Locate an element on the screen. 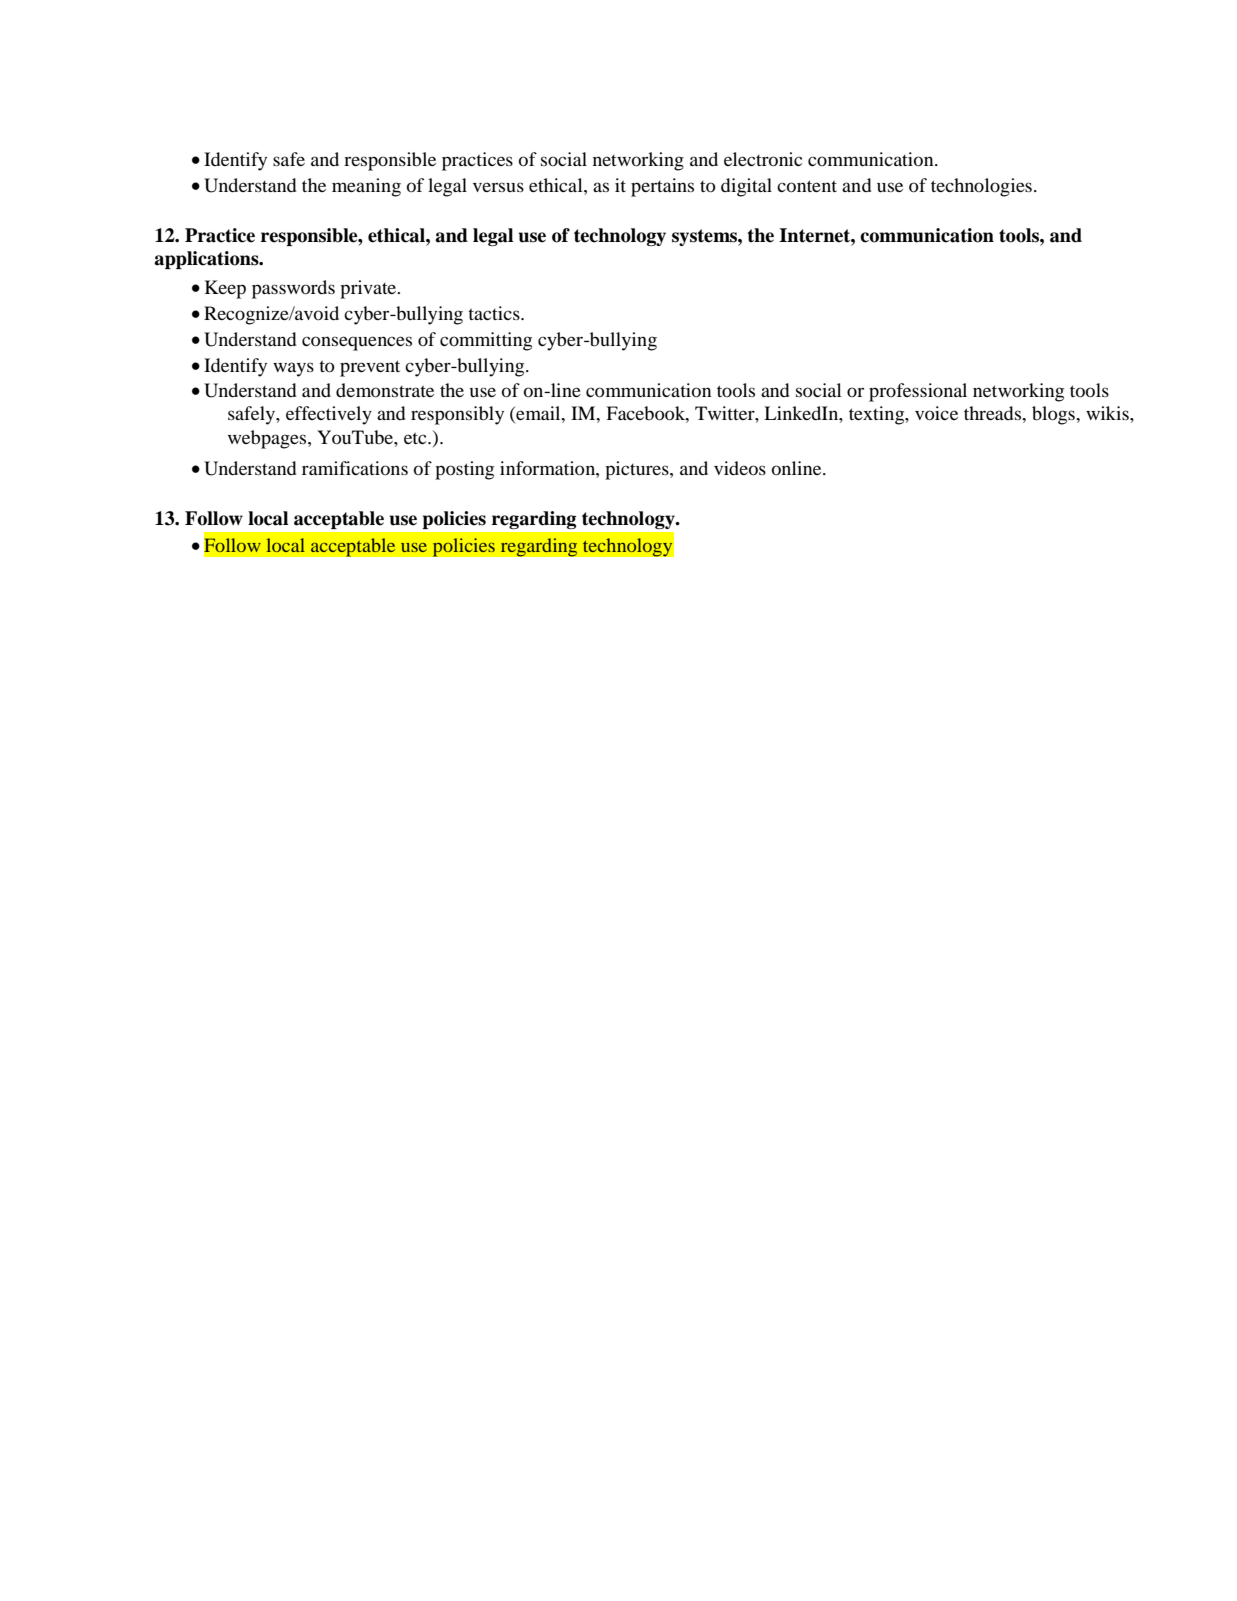  ramifications is located at coordinates (355, 468).
